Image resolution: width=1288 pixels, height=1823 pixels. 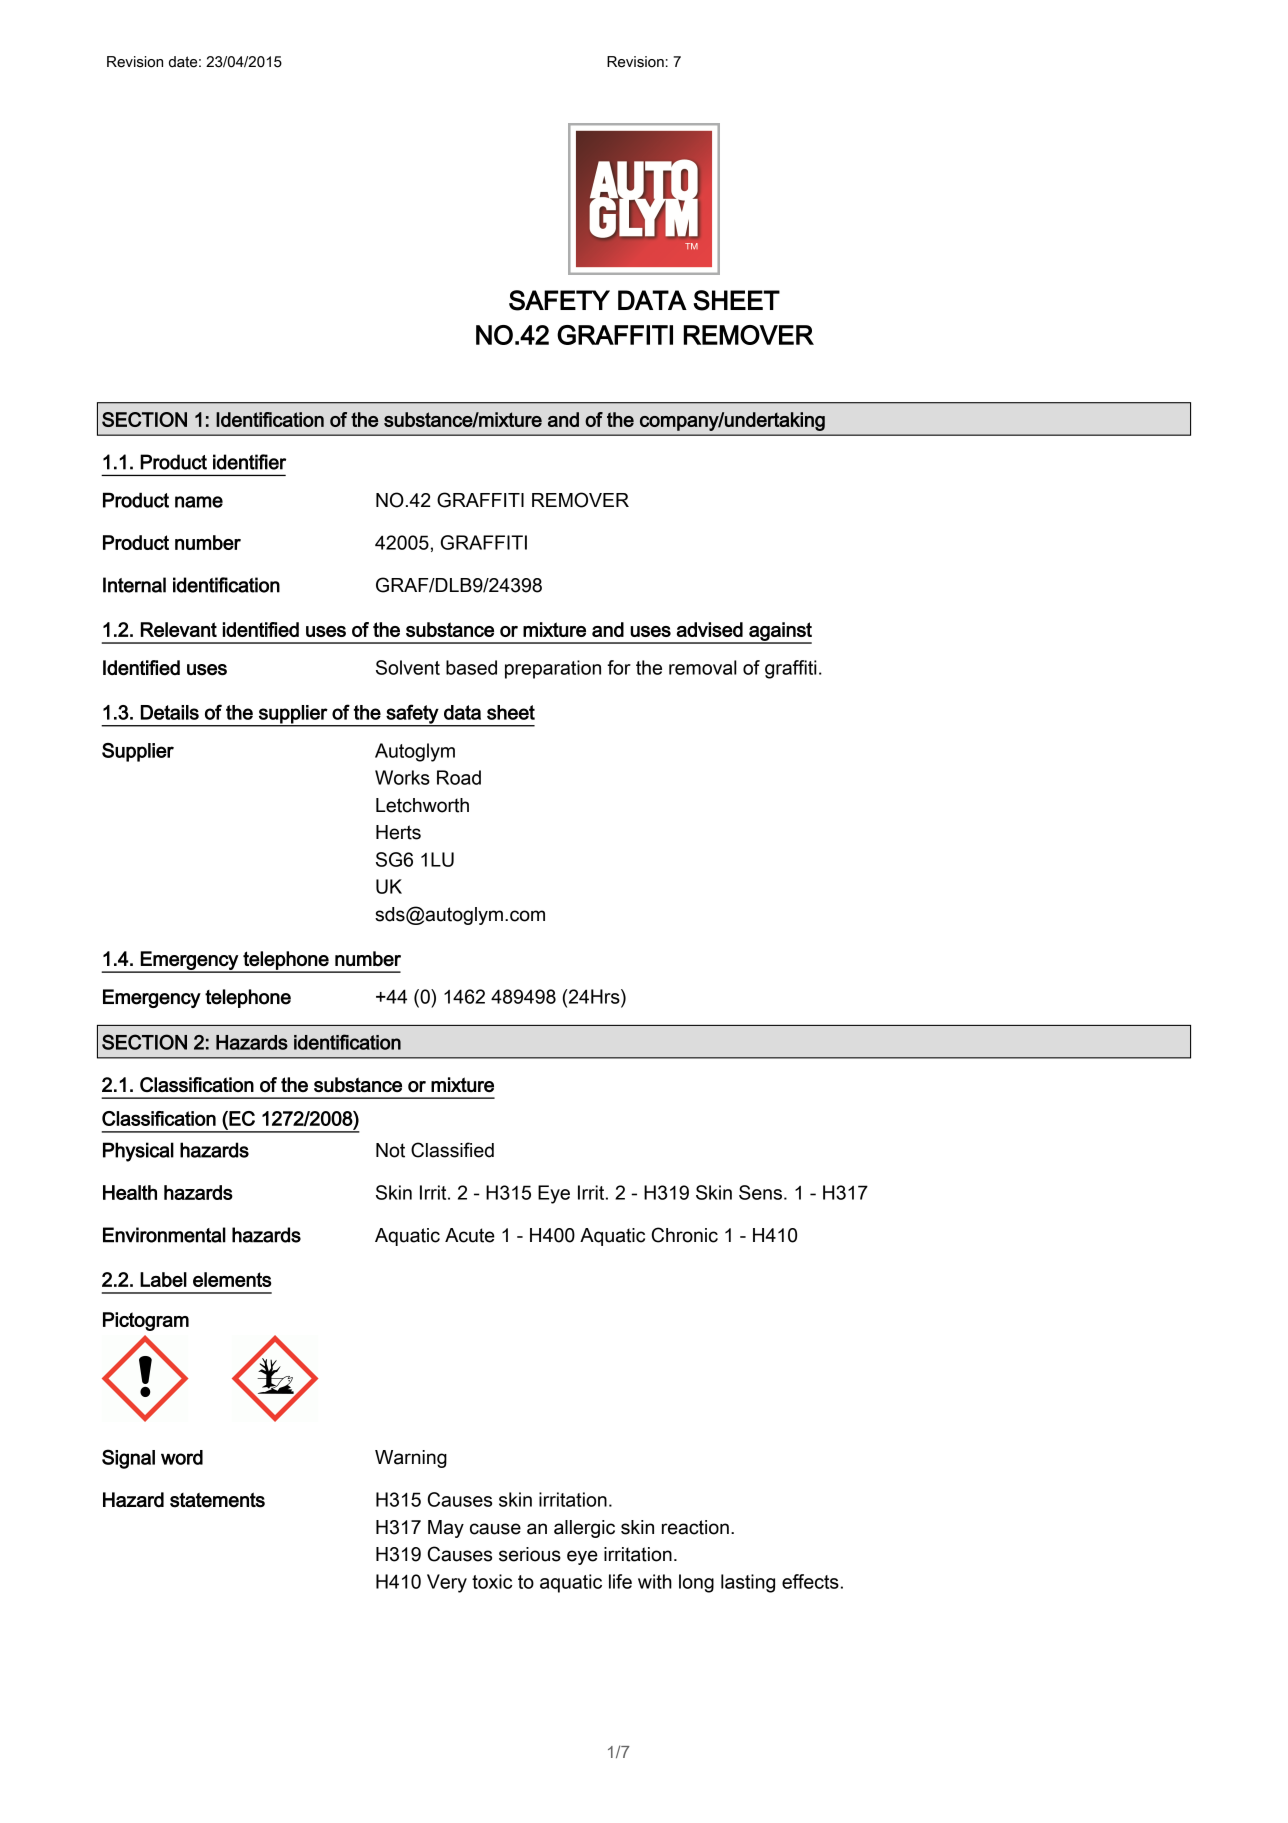 What do you see at coordinates (703, 667) in the screenshot?
I see `removal` at bounding box center [703, 667].
